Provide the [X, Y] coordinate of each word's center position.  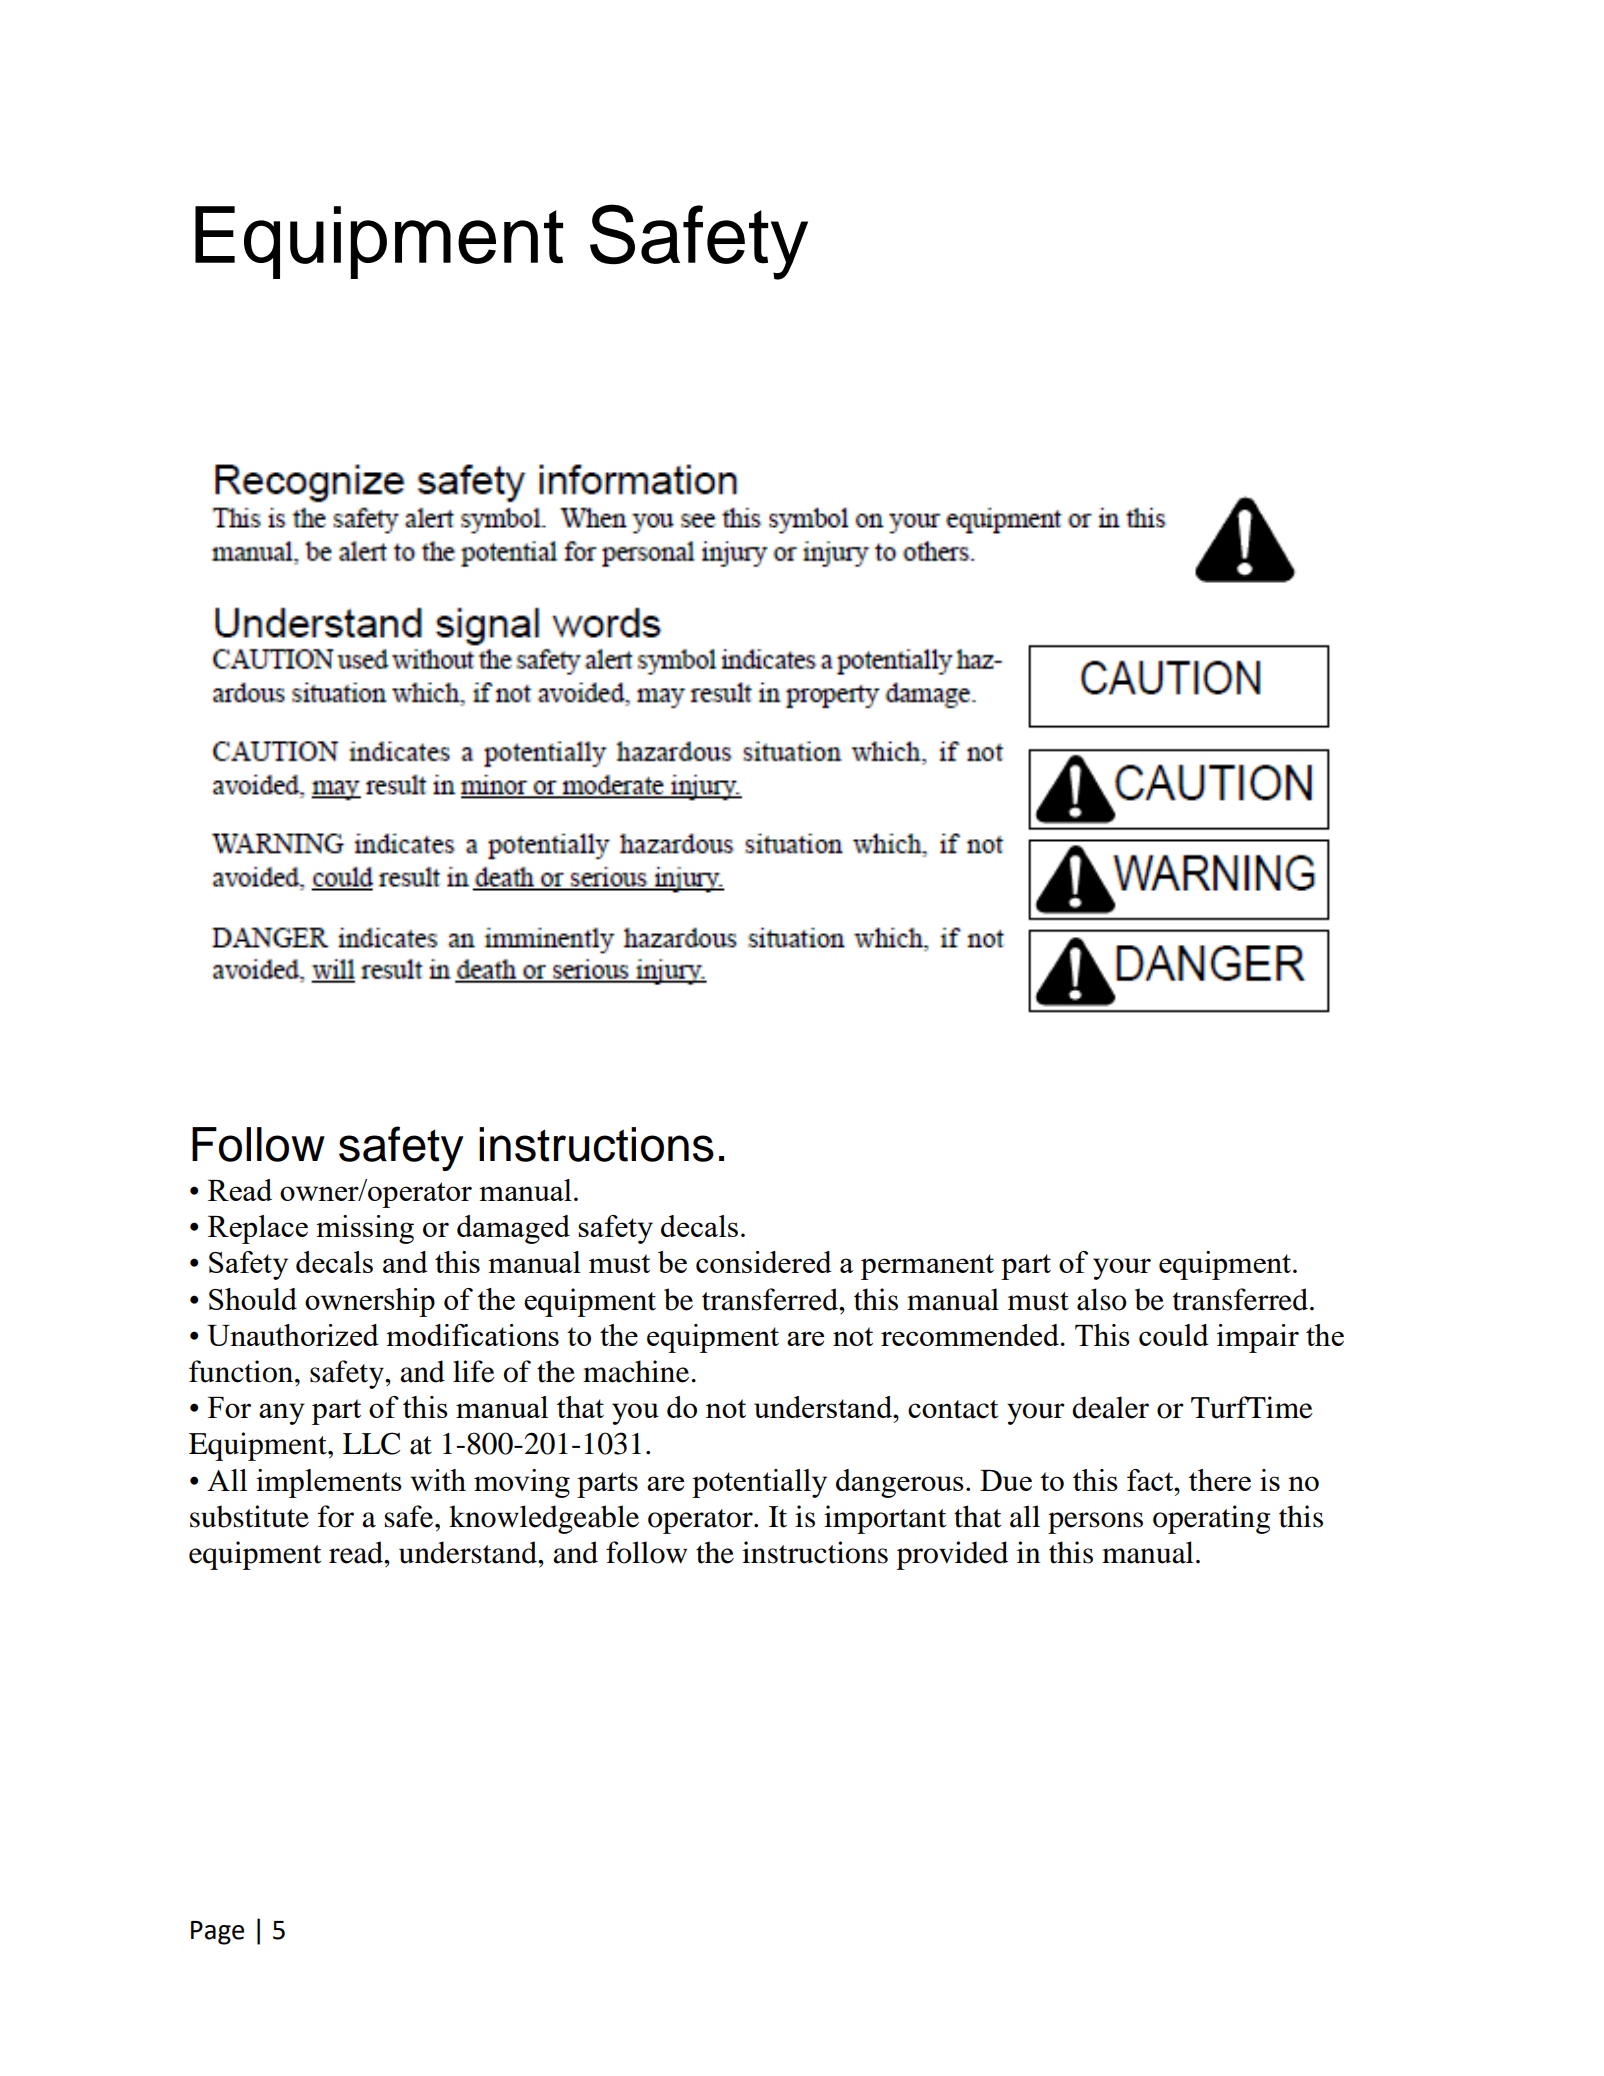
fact [1151, 1480]
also [1102, 1299]
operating [1211, 1519]
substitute [249, 1516]
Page [217, 1933]
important [885, 1519]
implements [329, 1483]
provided [952, 1555]
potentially [759, 1483]
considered [764, 1262]
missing [365, 1229]
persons [1095, 1523]
